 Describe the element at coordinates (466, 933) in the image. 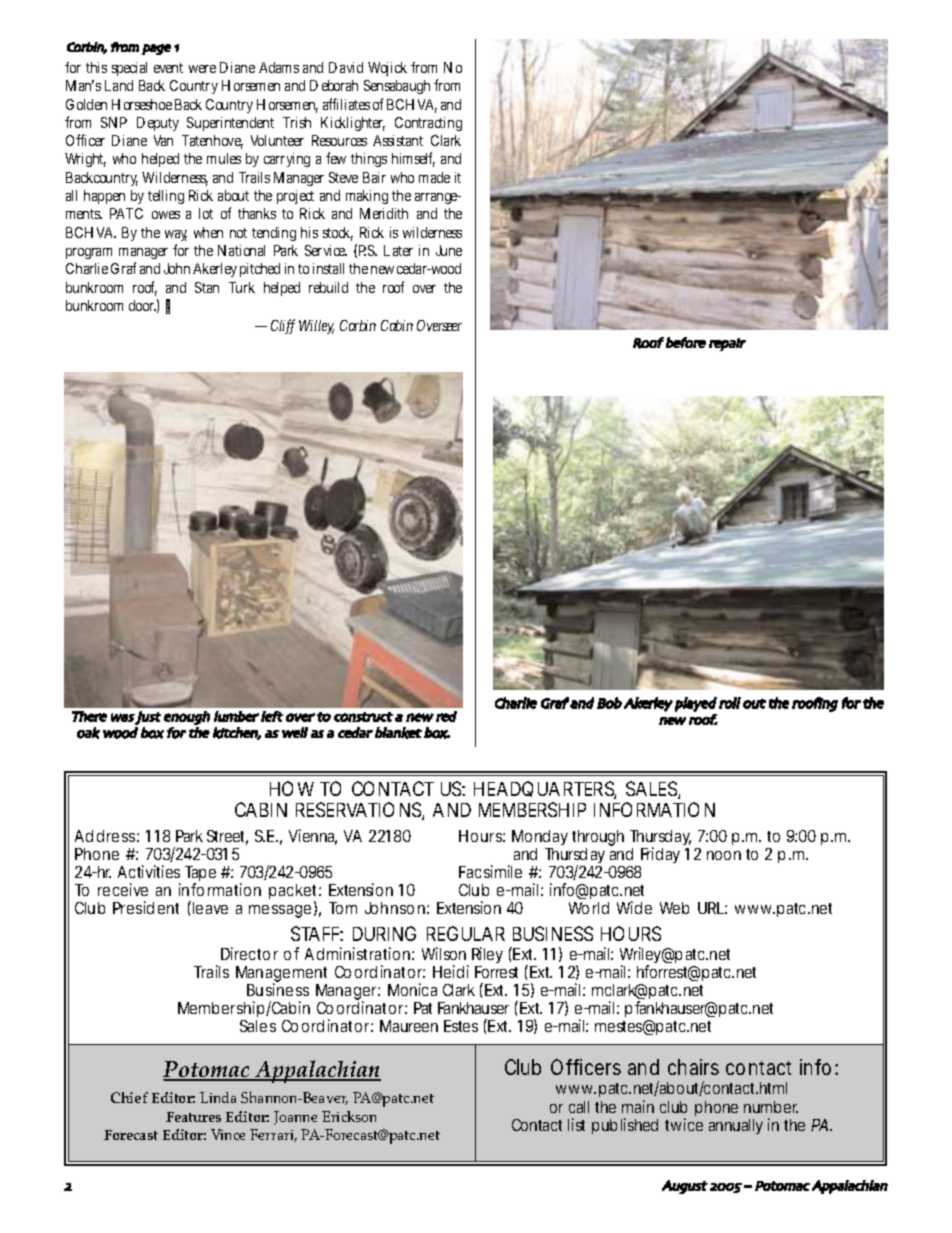

I see `REGULAR` at that location.
